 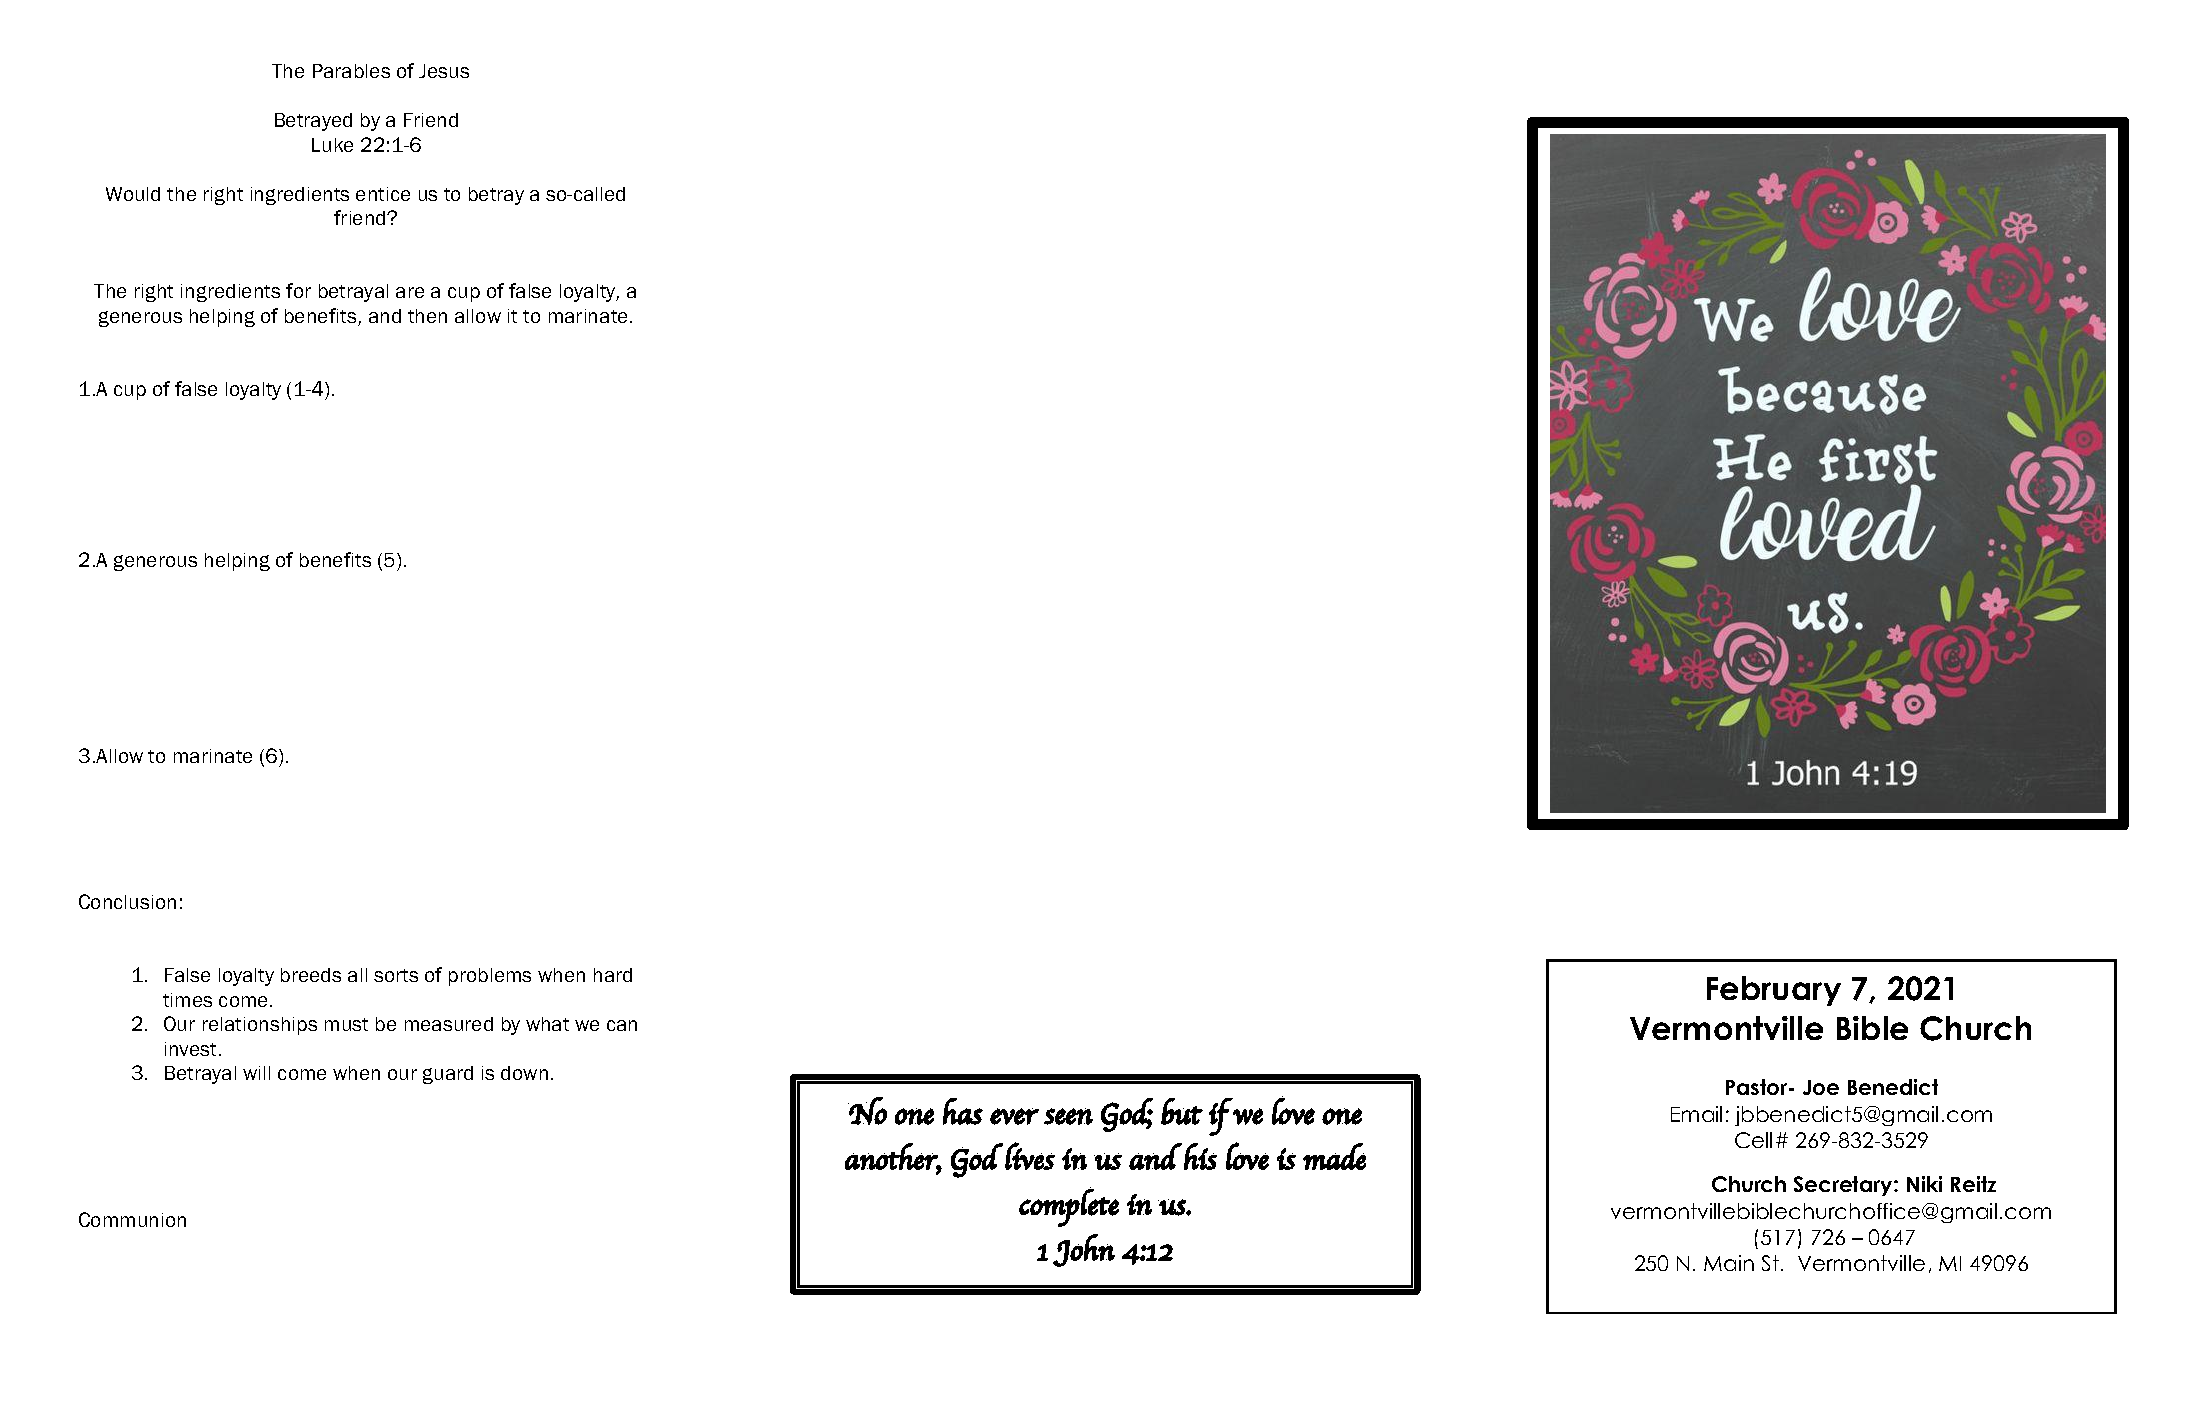 What do you see at coordinates (1753, 1140) in the screenshot?
I see `Cell` at bounding box center [1753, 1140].
